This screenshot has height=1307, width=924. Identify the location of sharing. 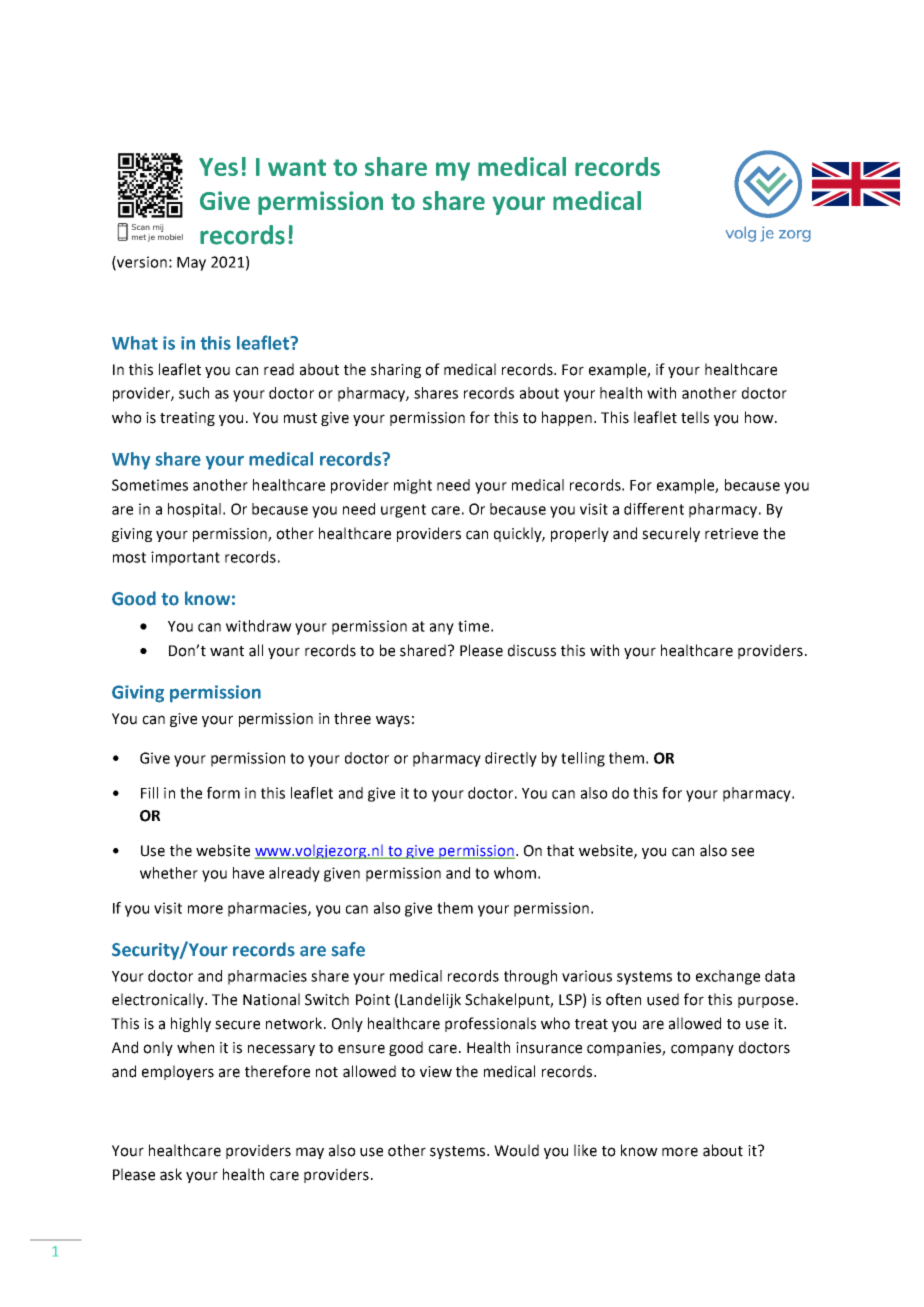
(396, 370).
